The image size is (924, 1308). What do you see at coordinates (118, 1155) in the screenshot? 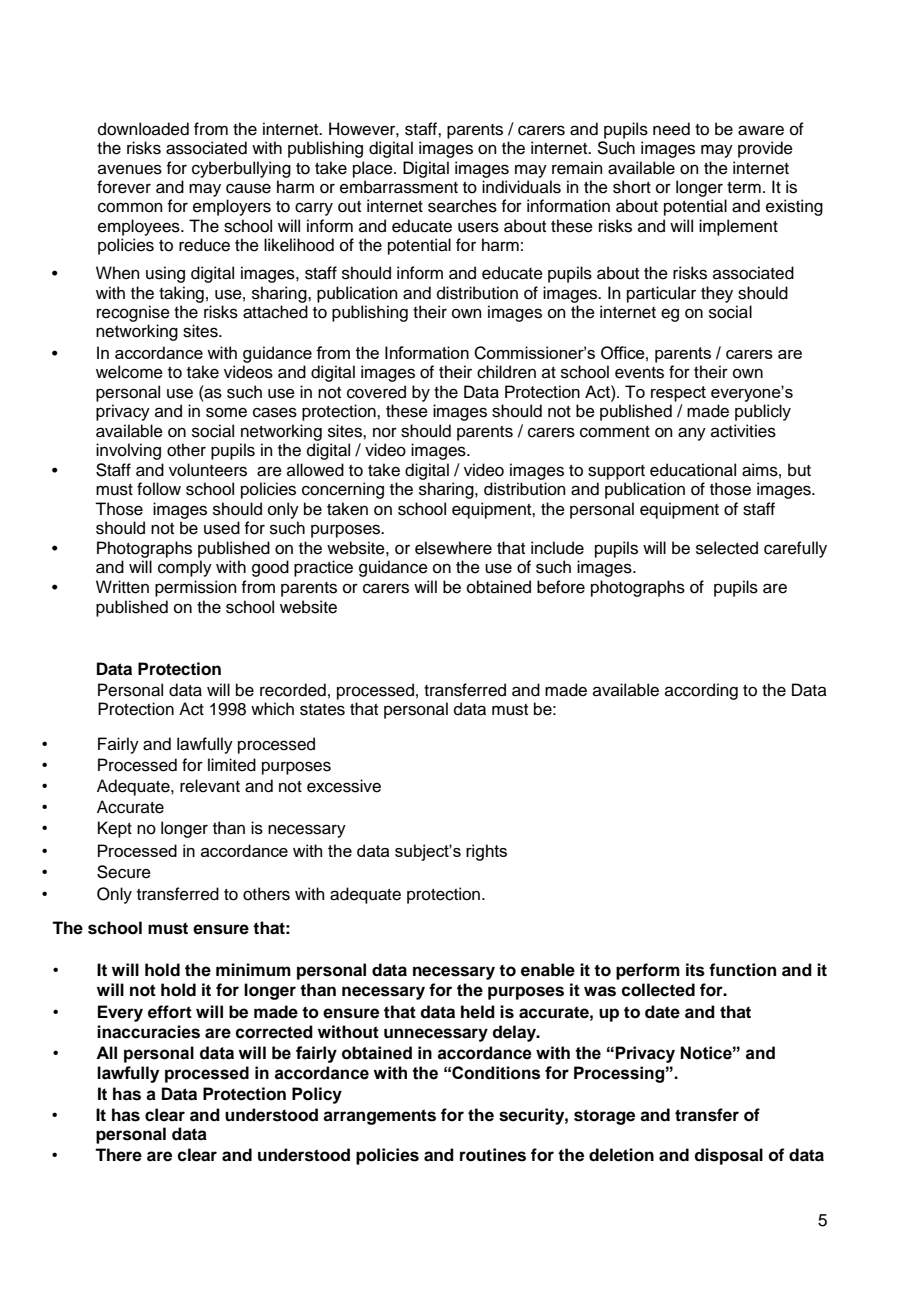
I see `There` at bounding box center [118, 1155].
